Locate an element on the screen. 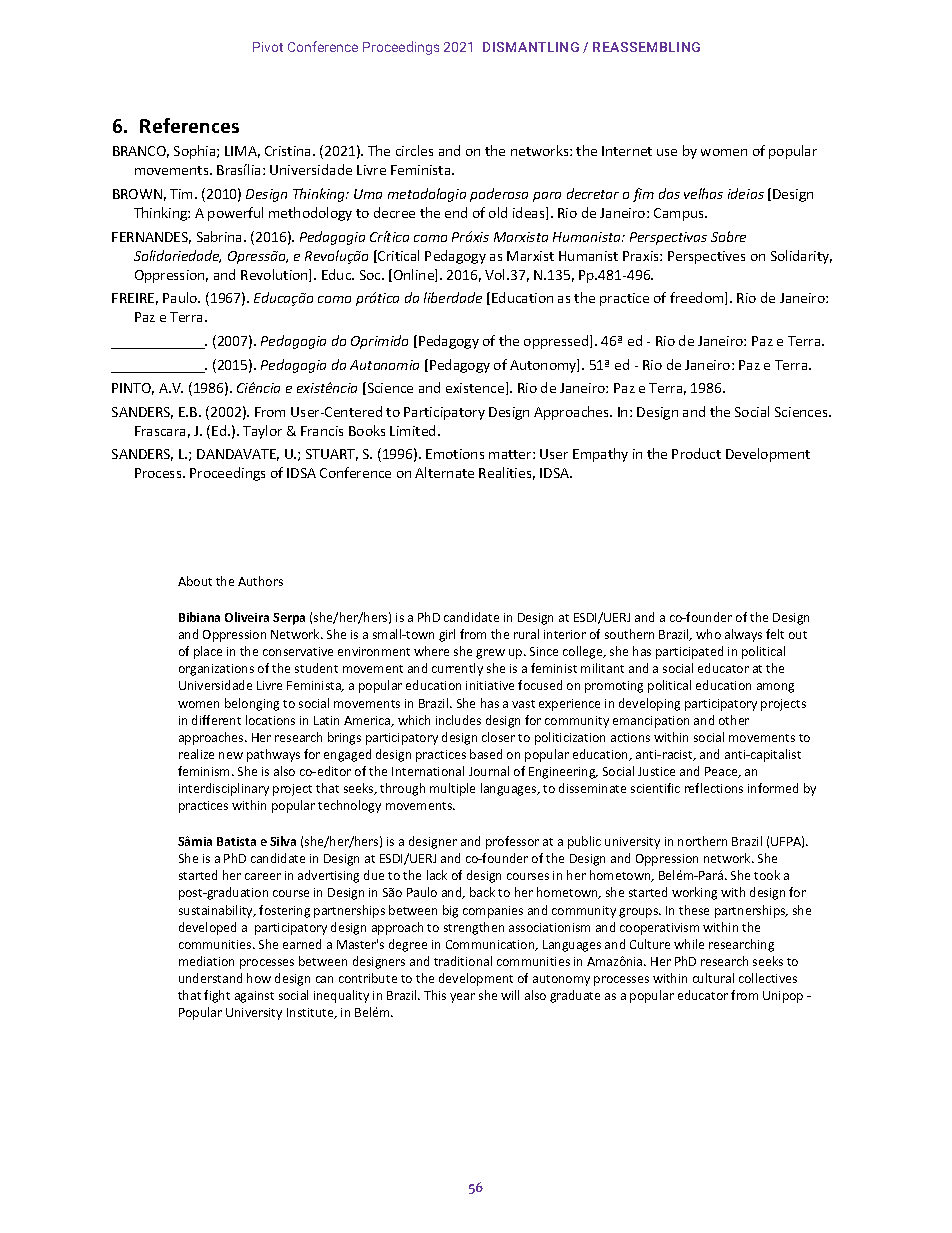  based is located at coordinates (486, 754).
